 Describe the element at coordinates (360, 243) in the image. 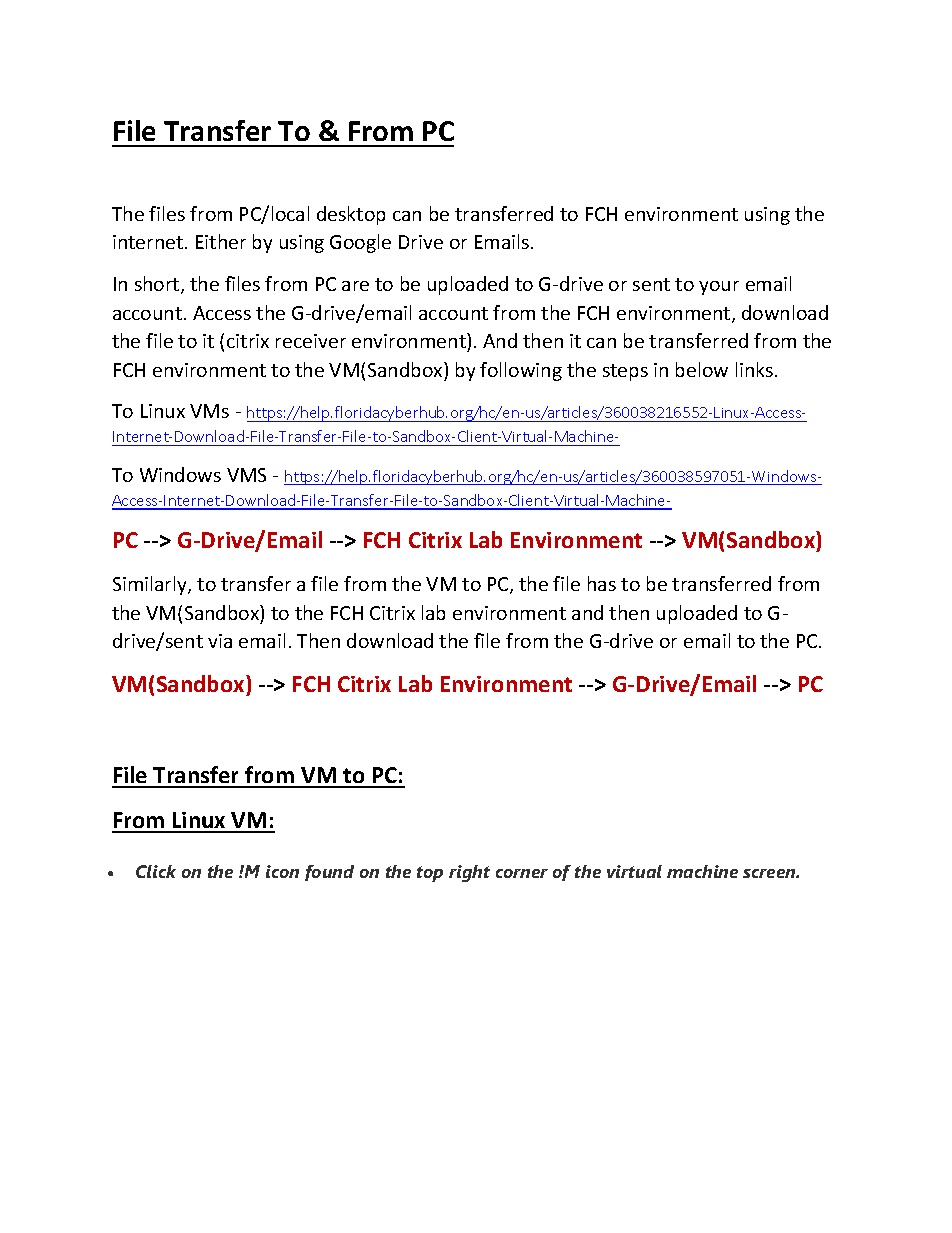

I see `Google` at that location.
